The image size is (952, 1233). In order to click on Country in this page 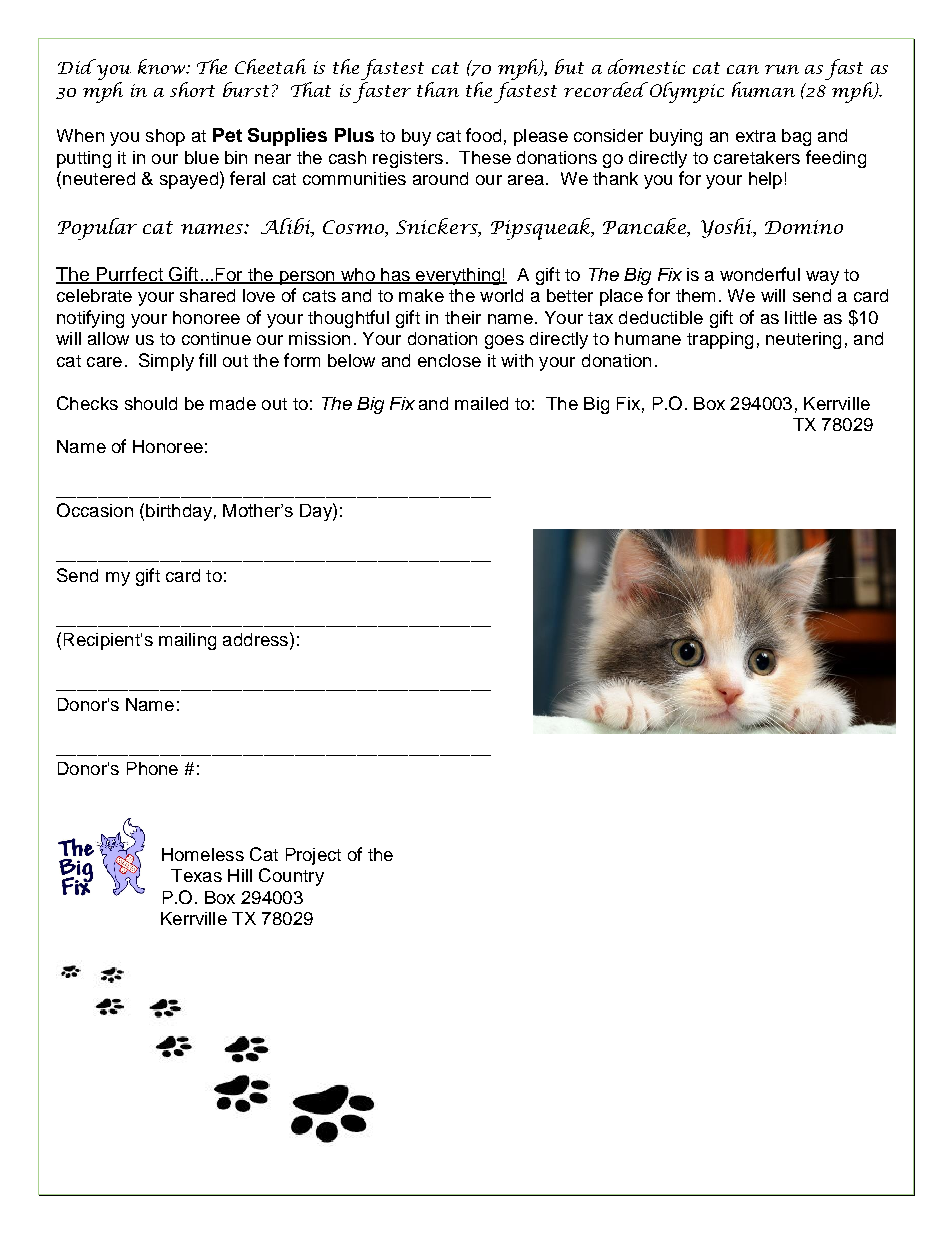, I will do `click(291, 877)`.
